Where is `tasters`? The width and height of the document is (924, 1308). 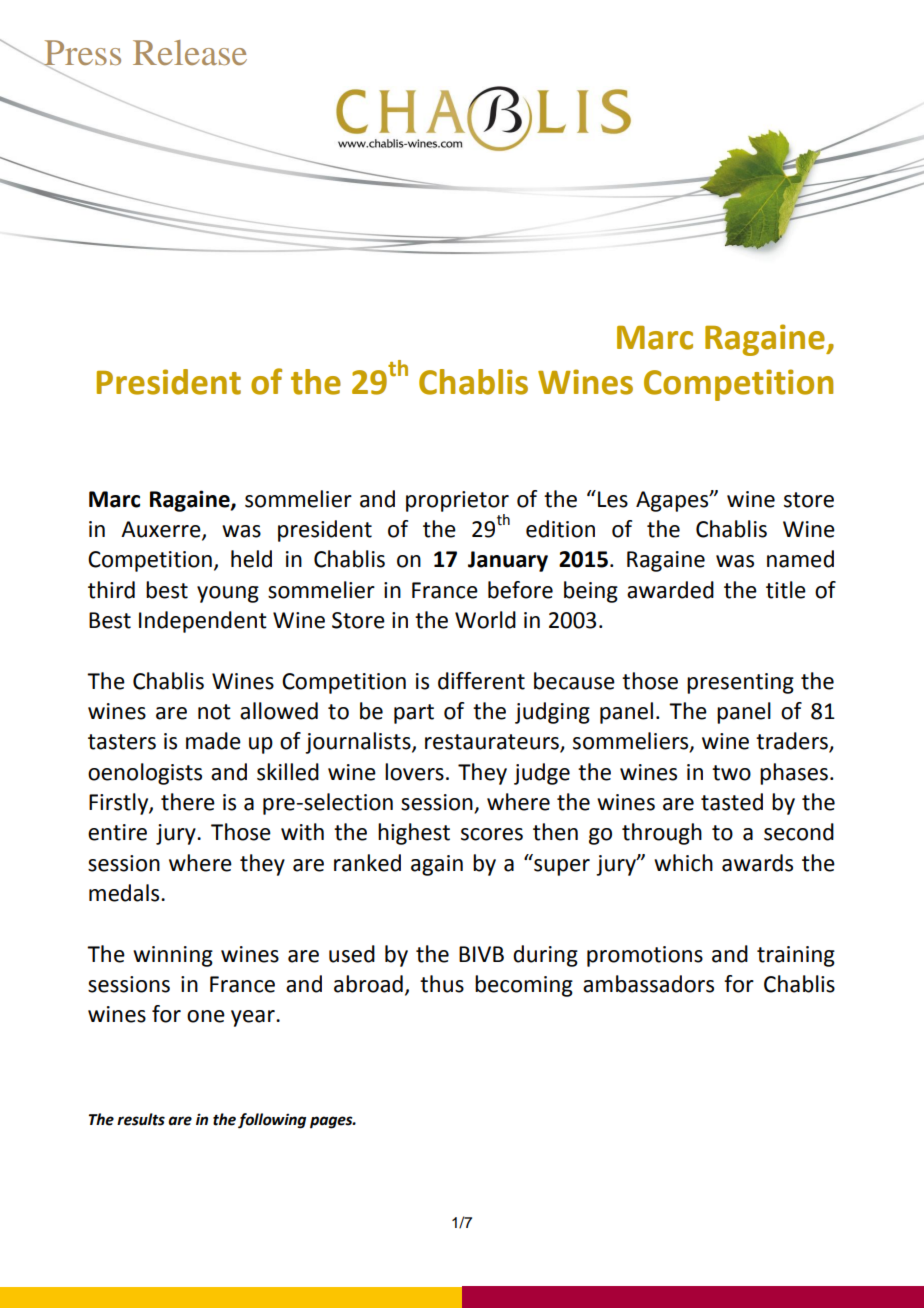 tasters is located at coordinates (122, 742).
